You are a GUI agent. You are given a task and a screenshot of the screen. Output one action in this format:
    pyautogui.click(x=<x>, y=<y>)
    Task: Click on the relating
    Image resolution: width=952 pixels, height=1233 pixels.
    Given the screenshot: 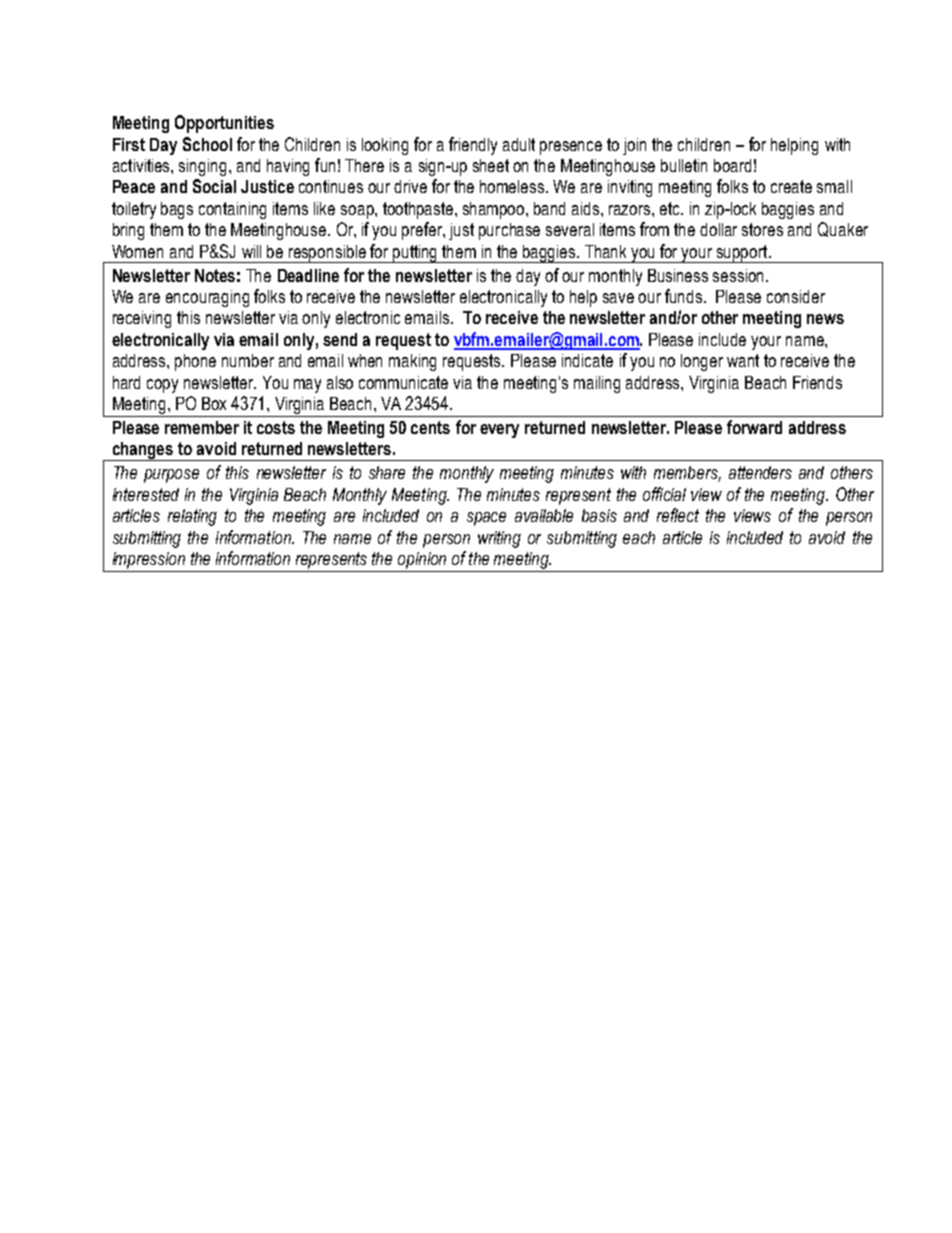 What is the action you would take?
    pyautogui.click(x=192, y=517)
